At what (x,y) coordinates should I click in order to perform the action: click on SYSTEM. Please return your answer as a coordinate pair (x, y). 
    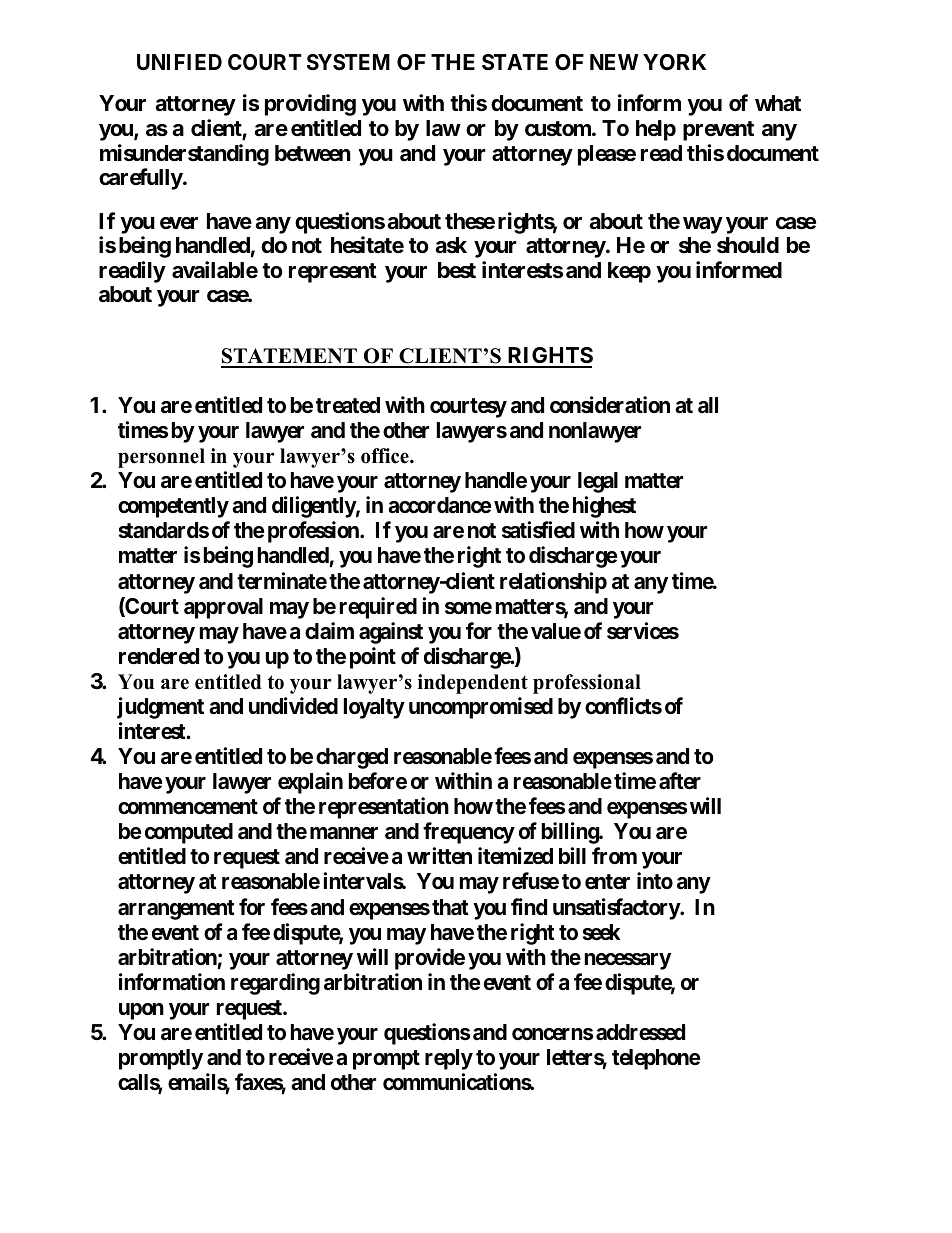
    Looking at the image, I should click on (348, 62).
